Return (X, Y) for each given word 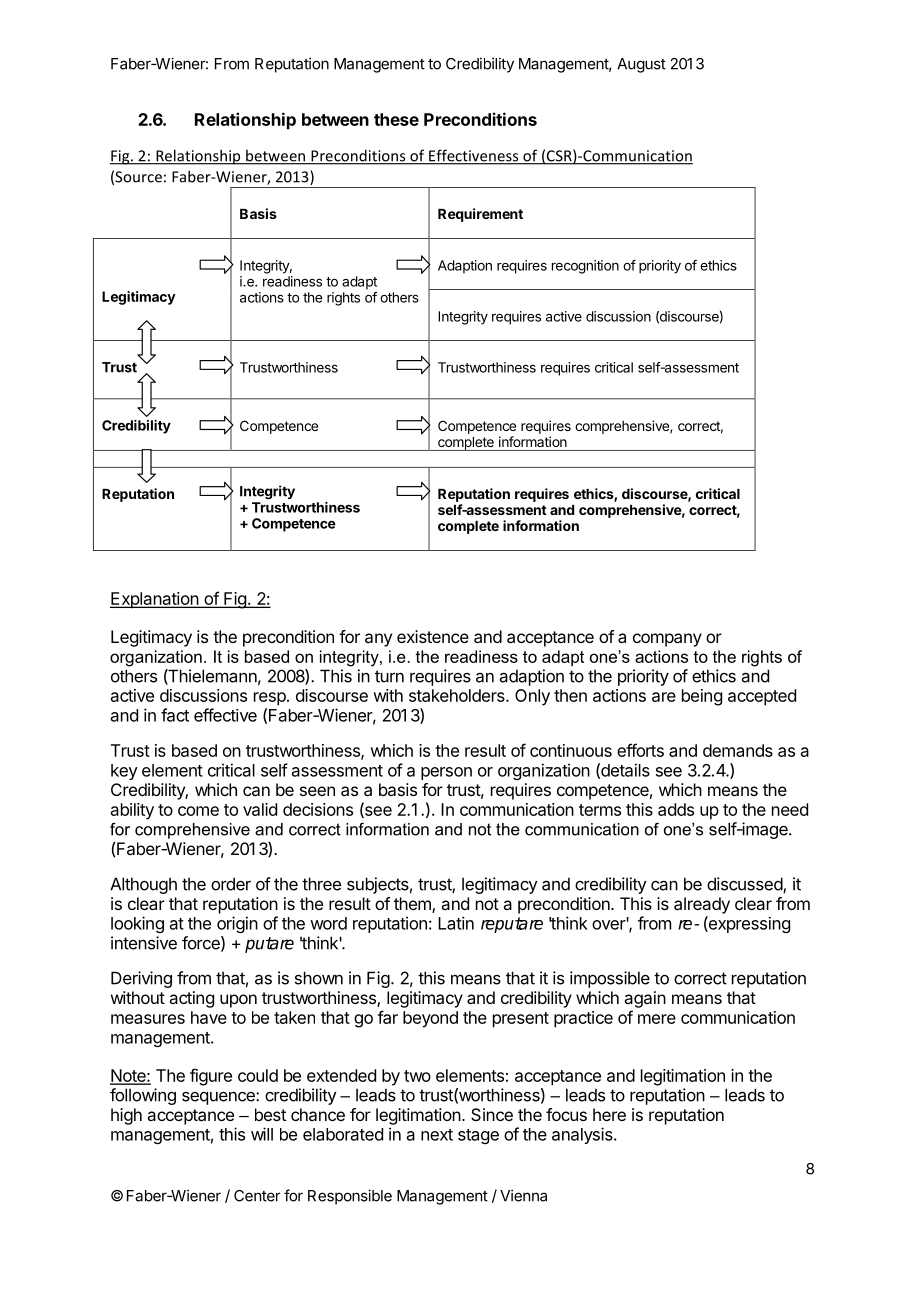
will (262, 1134)
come (198, 811)
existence (433, 636)
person (446, 773)
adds (676, 809)
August (641, 65)
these (396, 119)
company (667, 640)
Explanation (155, 600)
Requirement (480, 215)
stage (478, 1136)
